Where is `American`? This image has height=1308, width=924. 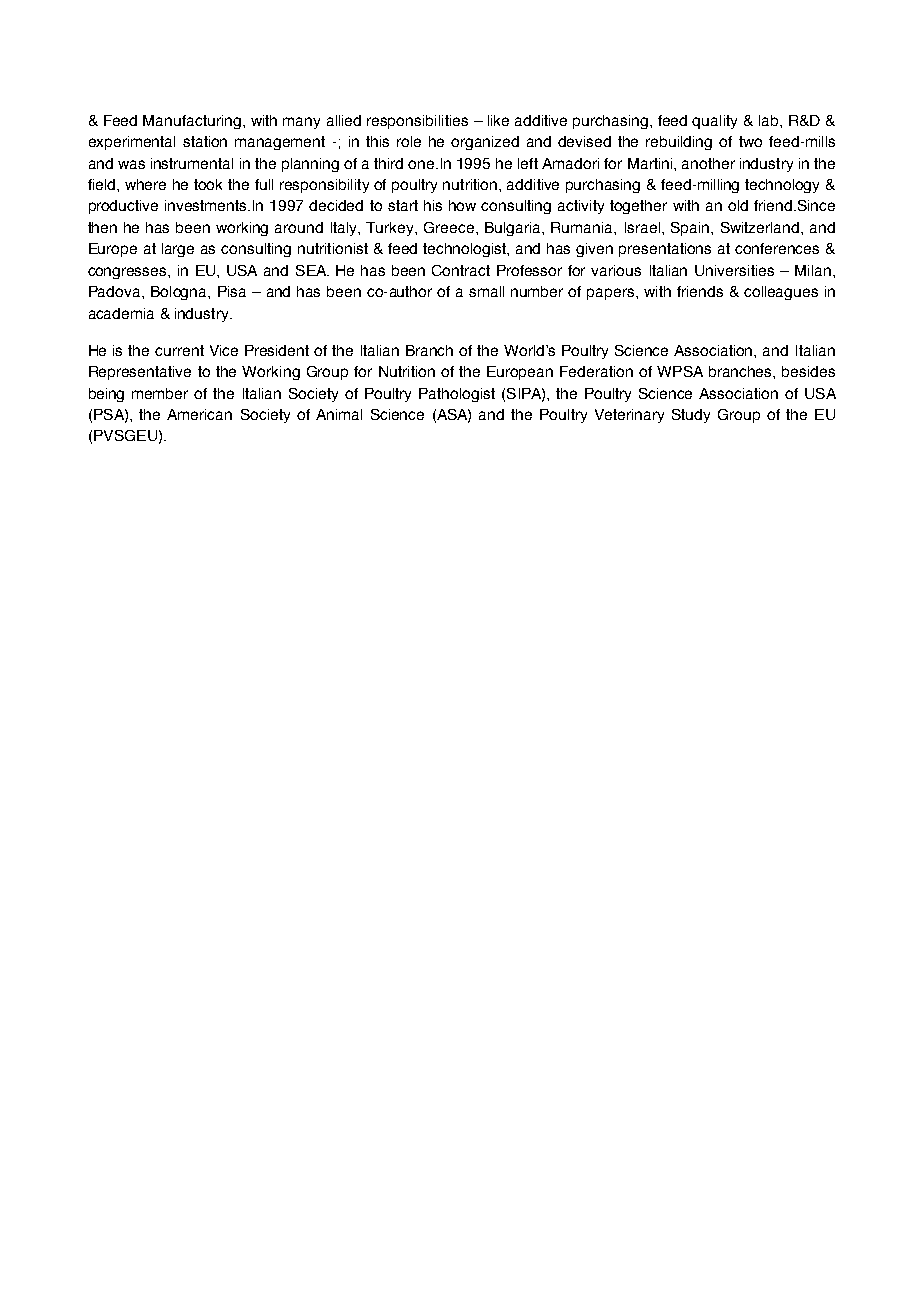 American is located at coordinates (199, 414).
